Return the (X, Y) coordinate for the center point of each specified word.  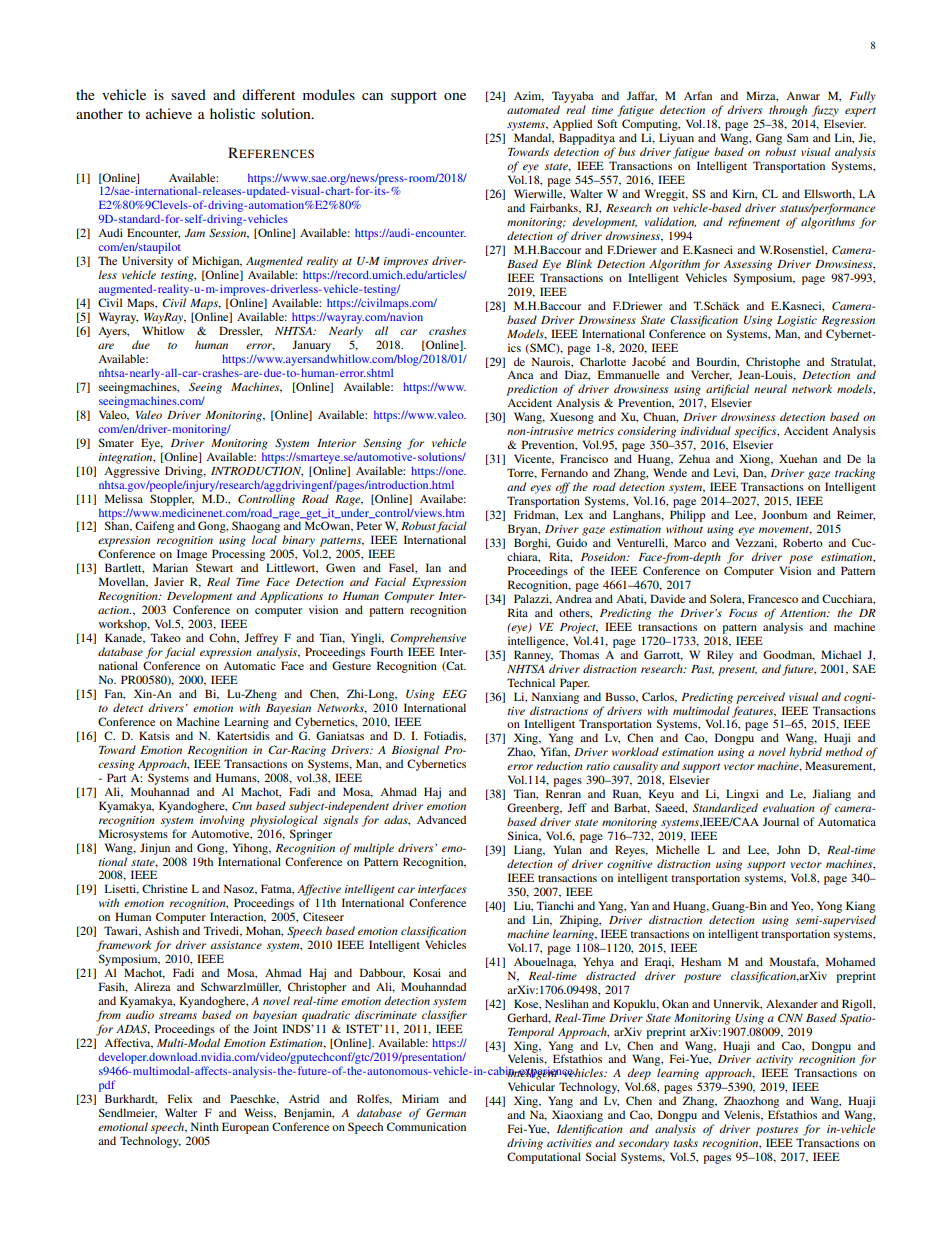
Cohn (224, 638)
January (311, 346)
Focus (743, 613)
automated (533, 109)
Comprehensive (428, 639)
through (788, 111)
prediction (532, 390)
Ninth (205, 1126)
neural (770, 388)
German (446, 1113)
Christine (165, 888)
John (788, 849)
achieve (169, 113)
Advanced (441, 819)
